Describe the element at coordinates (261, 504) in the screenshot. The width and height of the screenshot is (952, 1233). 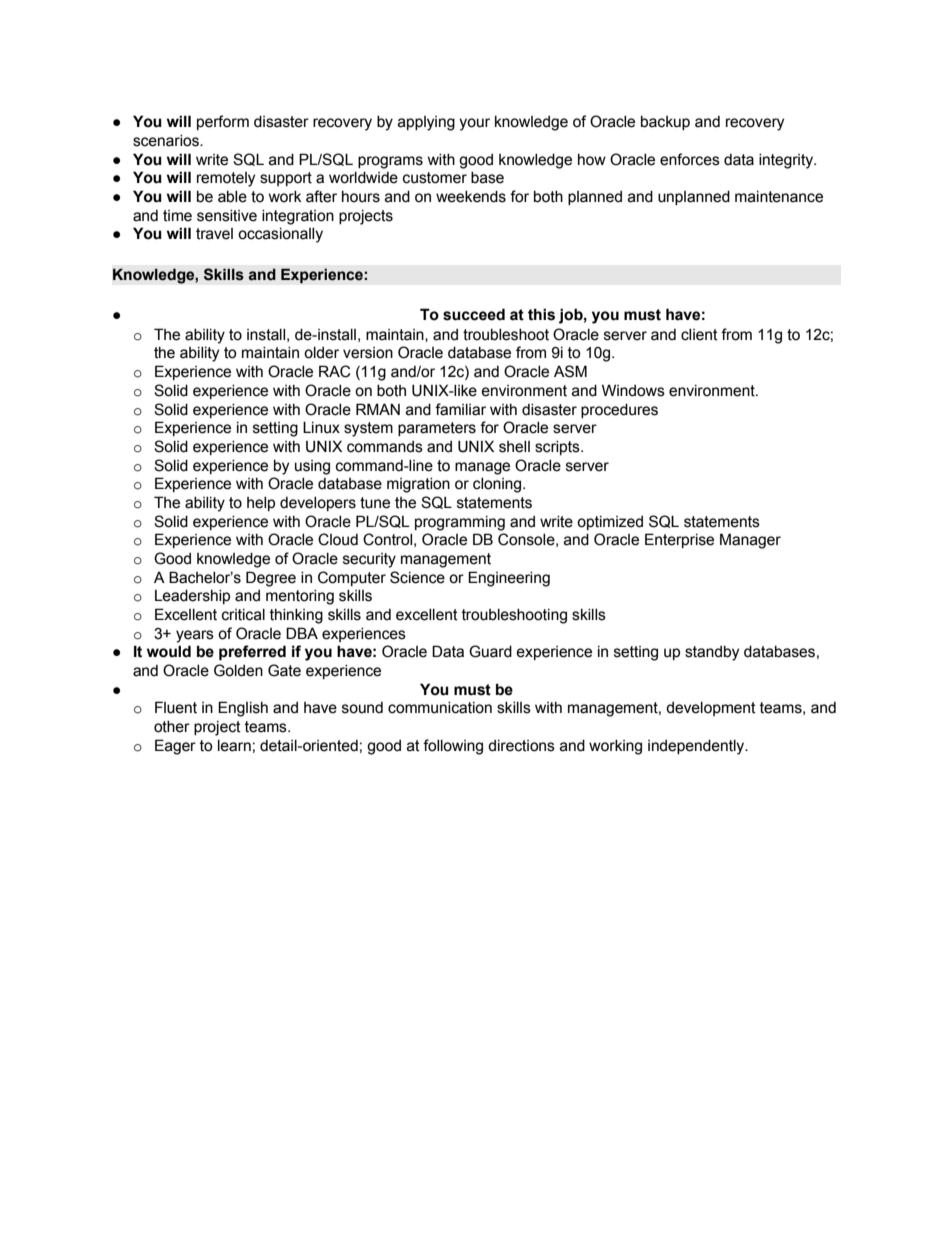
I see `help` at that location.
